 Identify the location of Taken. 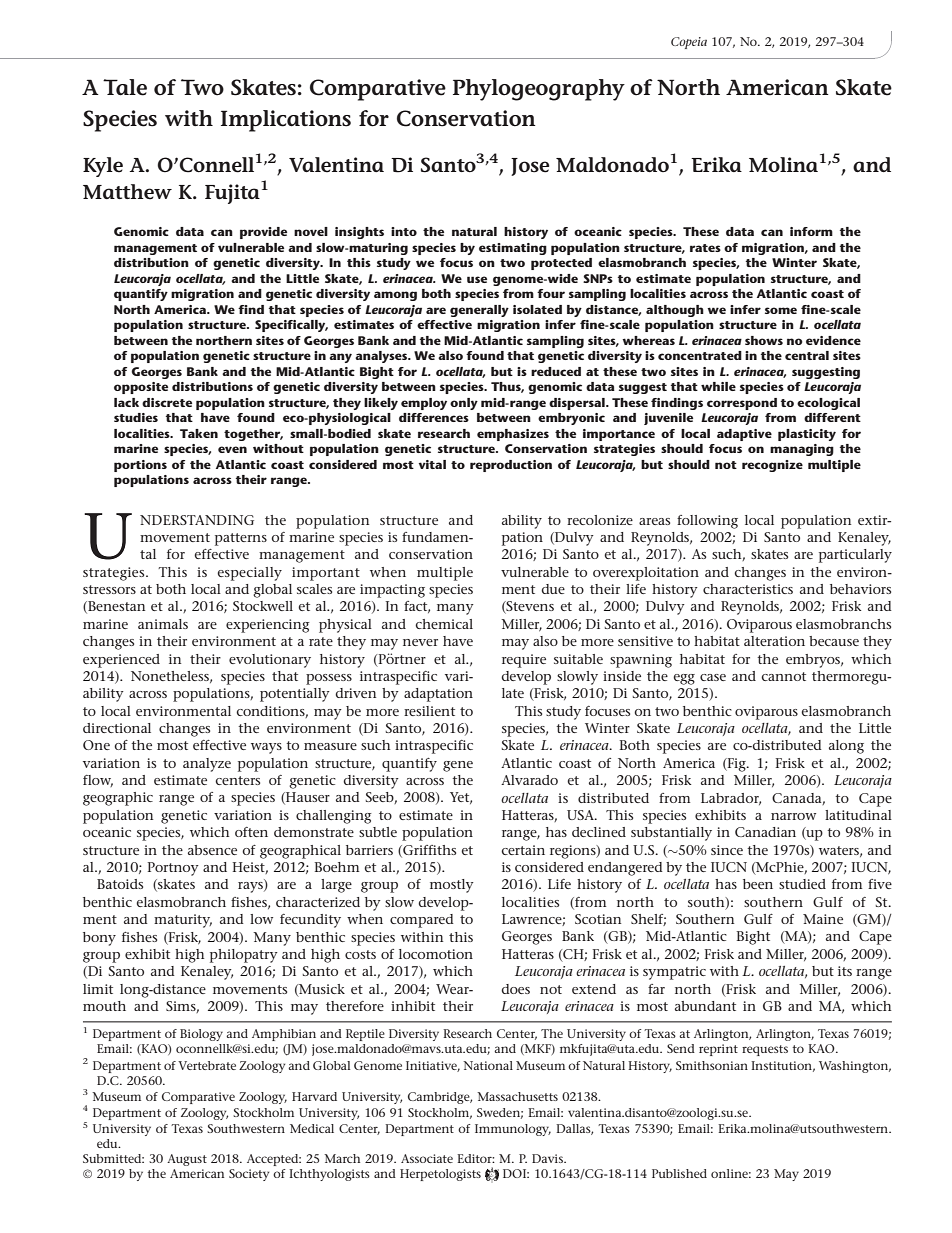
(199, 433).
